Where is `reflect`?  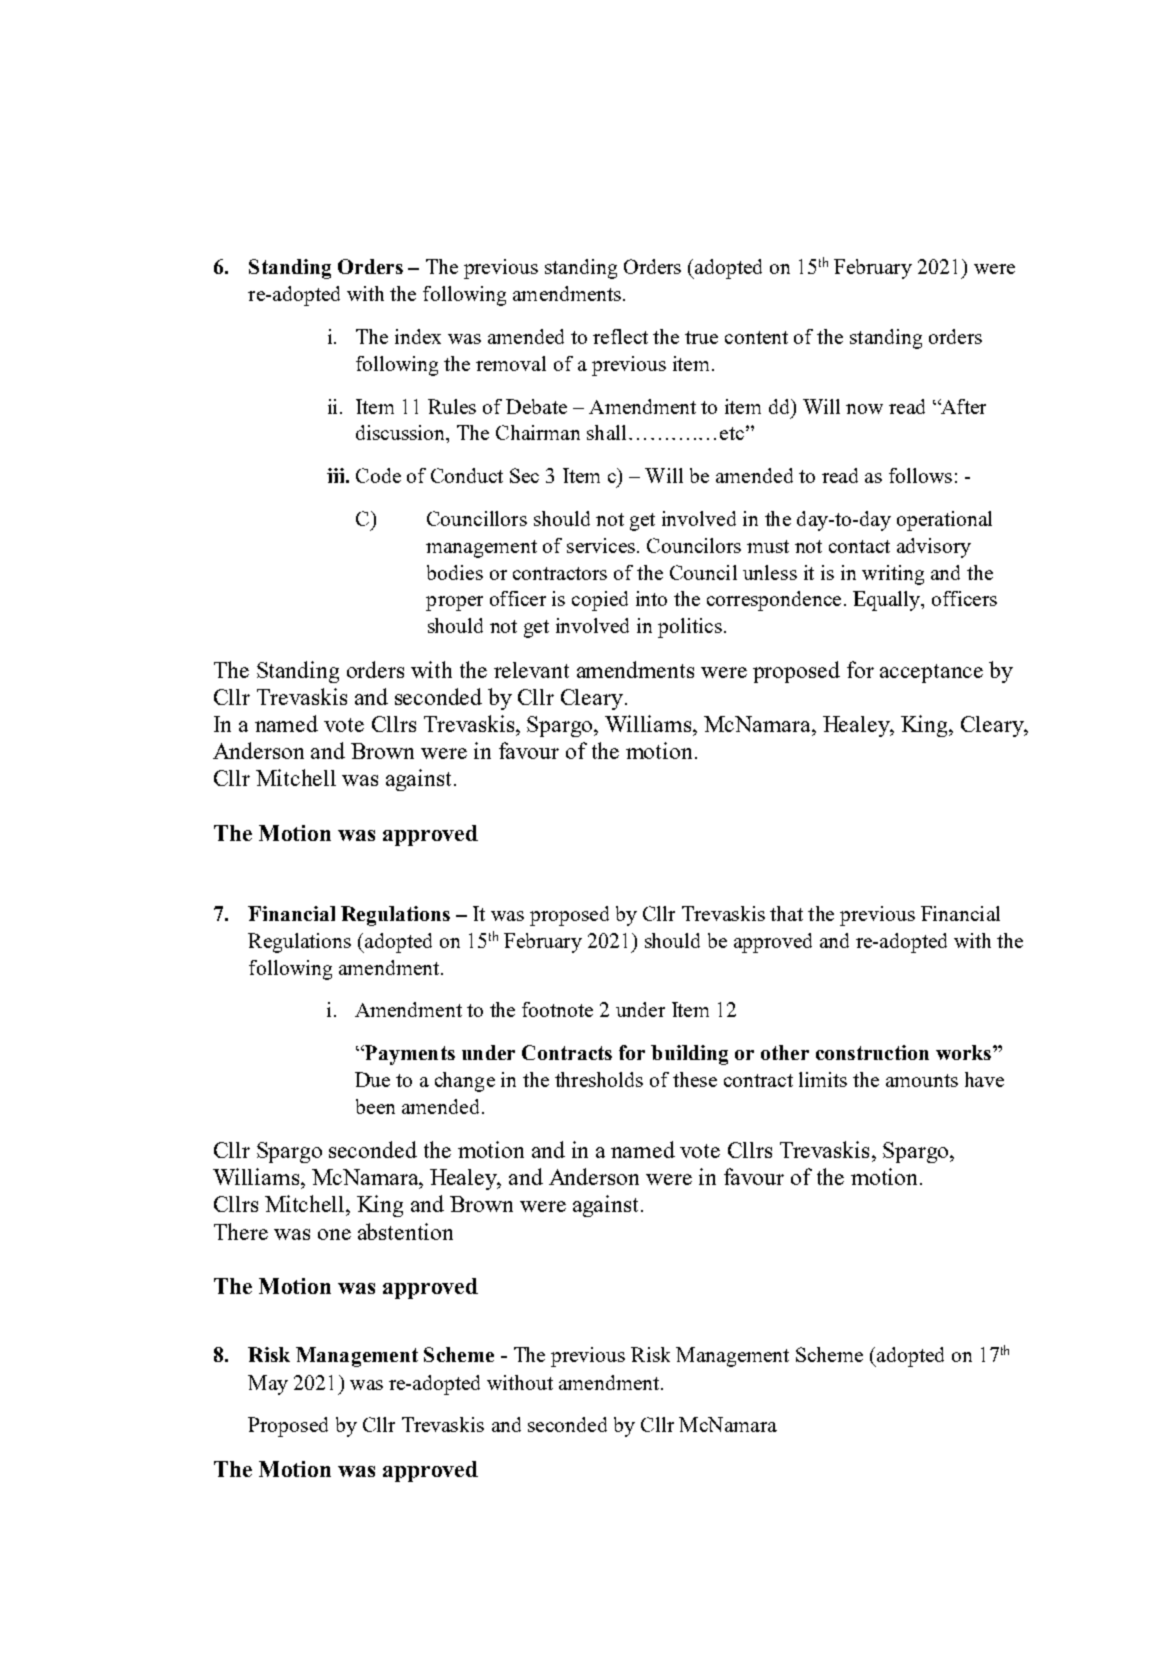
reflect is located at coordinates (620, 336).
